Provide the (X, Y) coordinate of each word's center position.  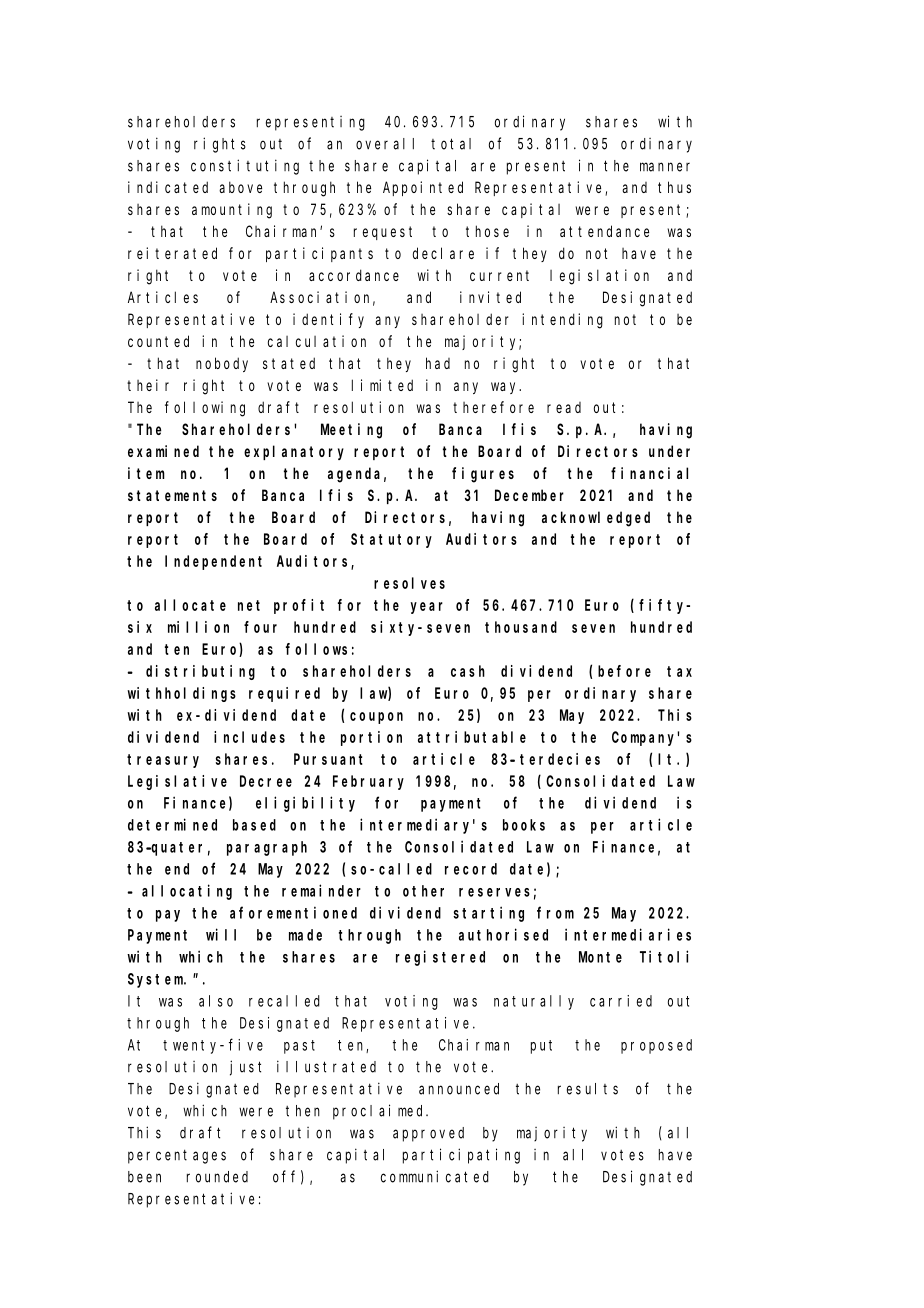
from (555, 912)
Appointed (423, 188)
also (216, 1001)
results (588, 1089)
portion (371, 738)
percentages (177, 1156)
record (471, 869)
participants (319, 254)
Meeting (351, 431)
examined (163, 451)
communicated (435, 1176)
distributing (200, 672)
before (624, 671)
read (564, 407)
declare (443, 253)
